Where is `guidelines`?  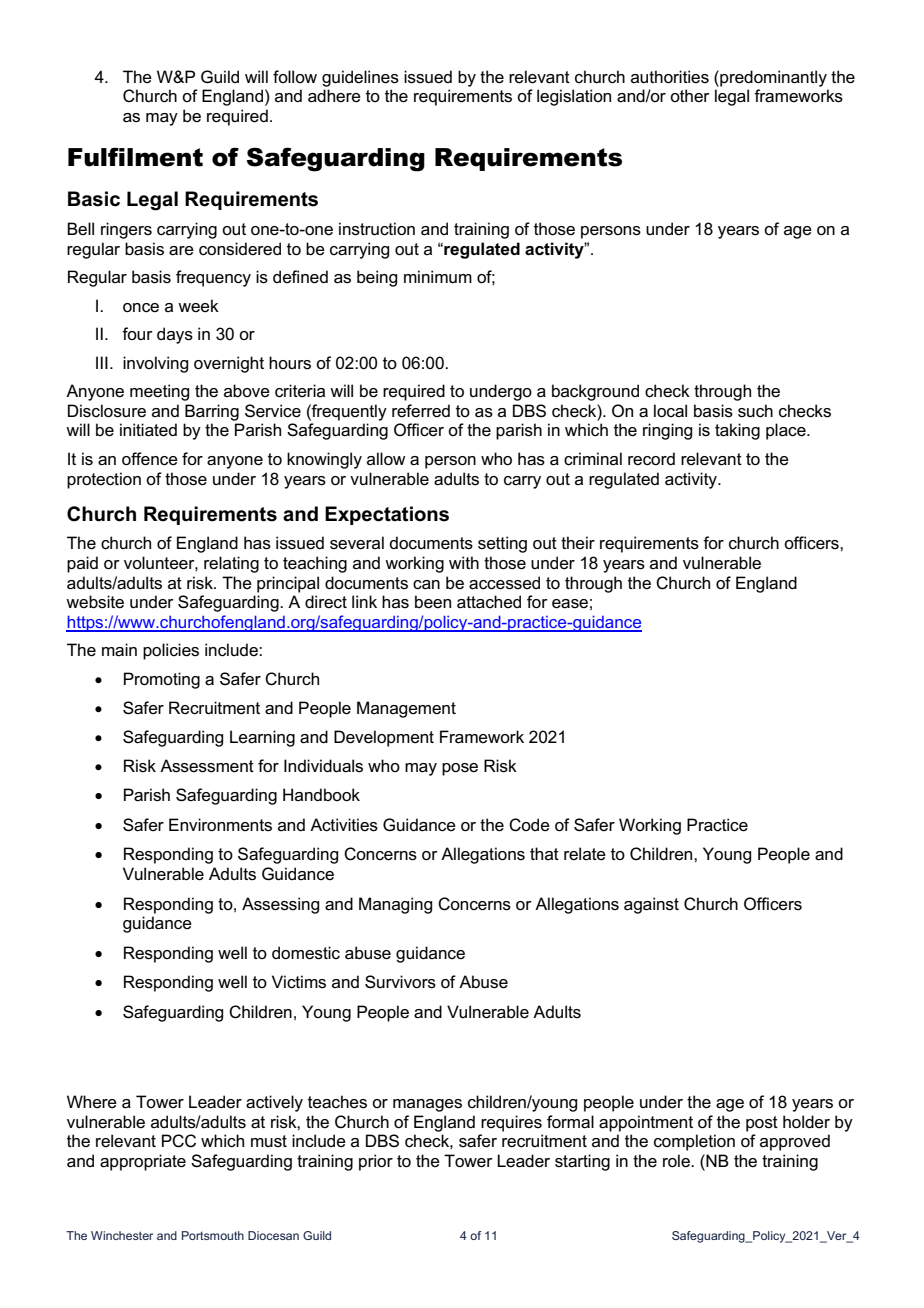
guidelines is located at coordinates (360, 78).
